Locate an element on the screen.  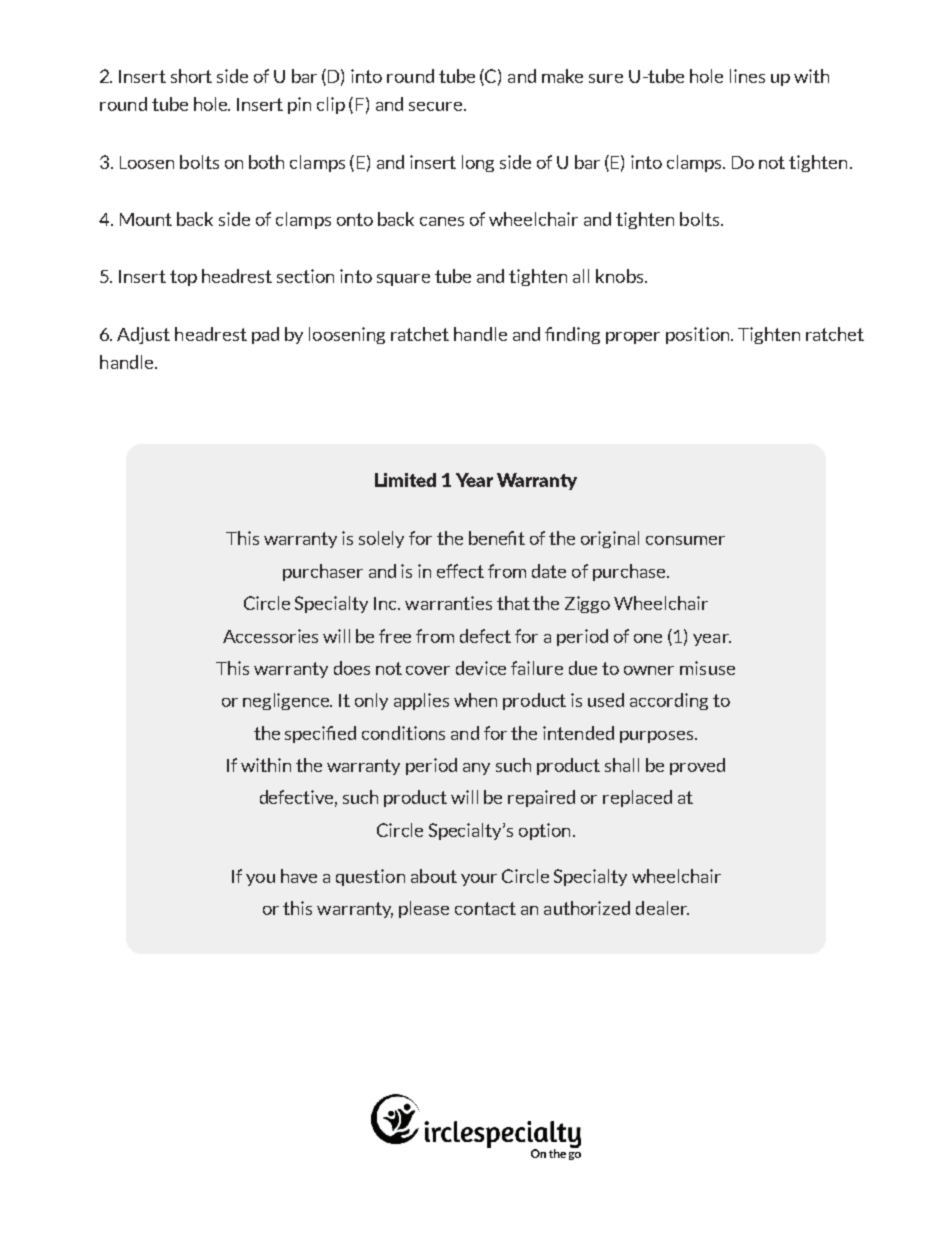
have is located at coordinates (299, 876).
